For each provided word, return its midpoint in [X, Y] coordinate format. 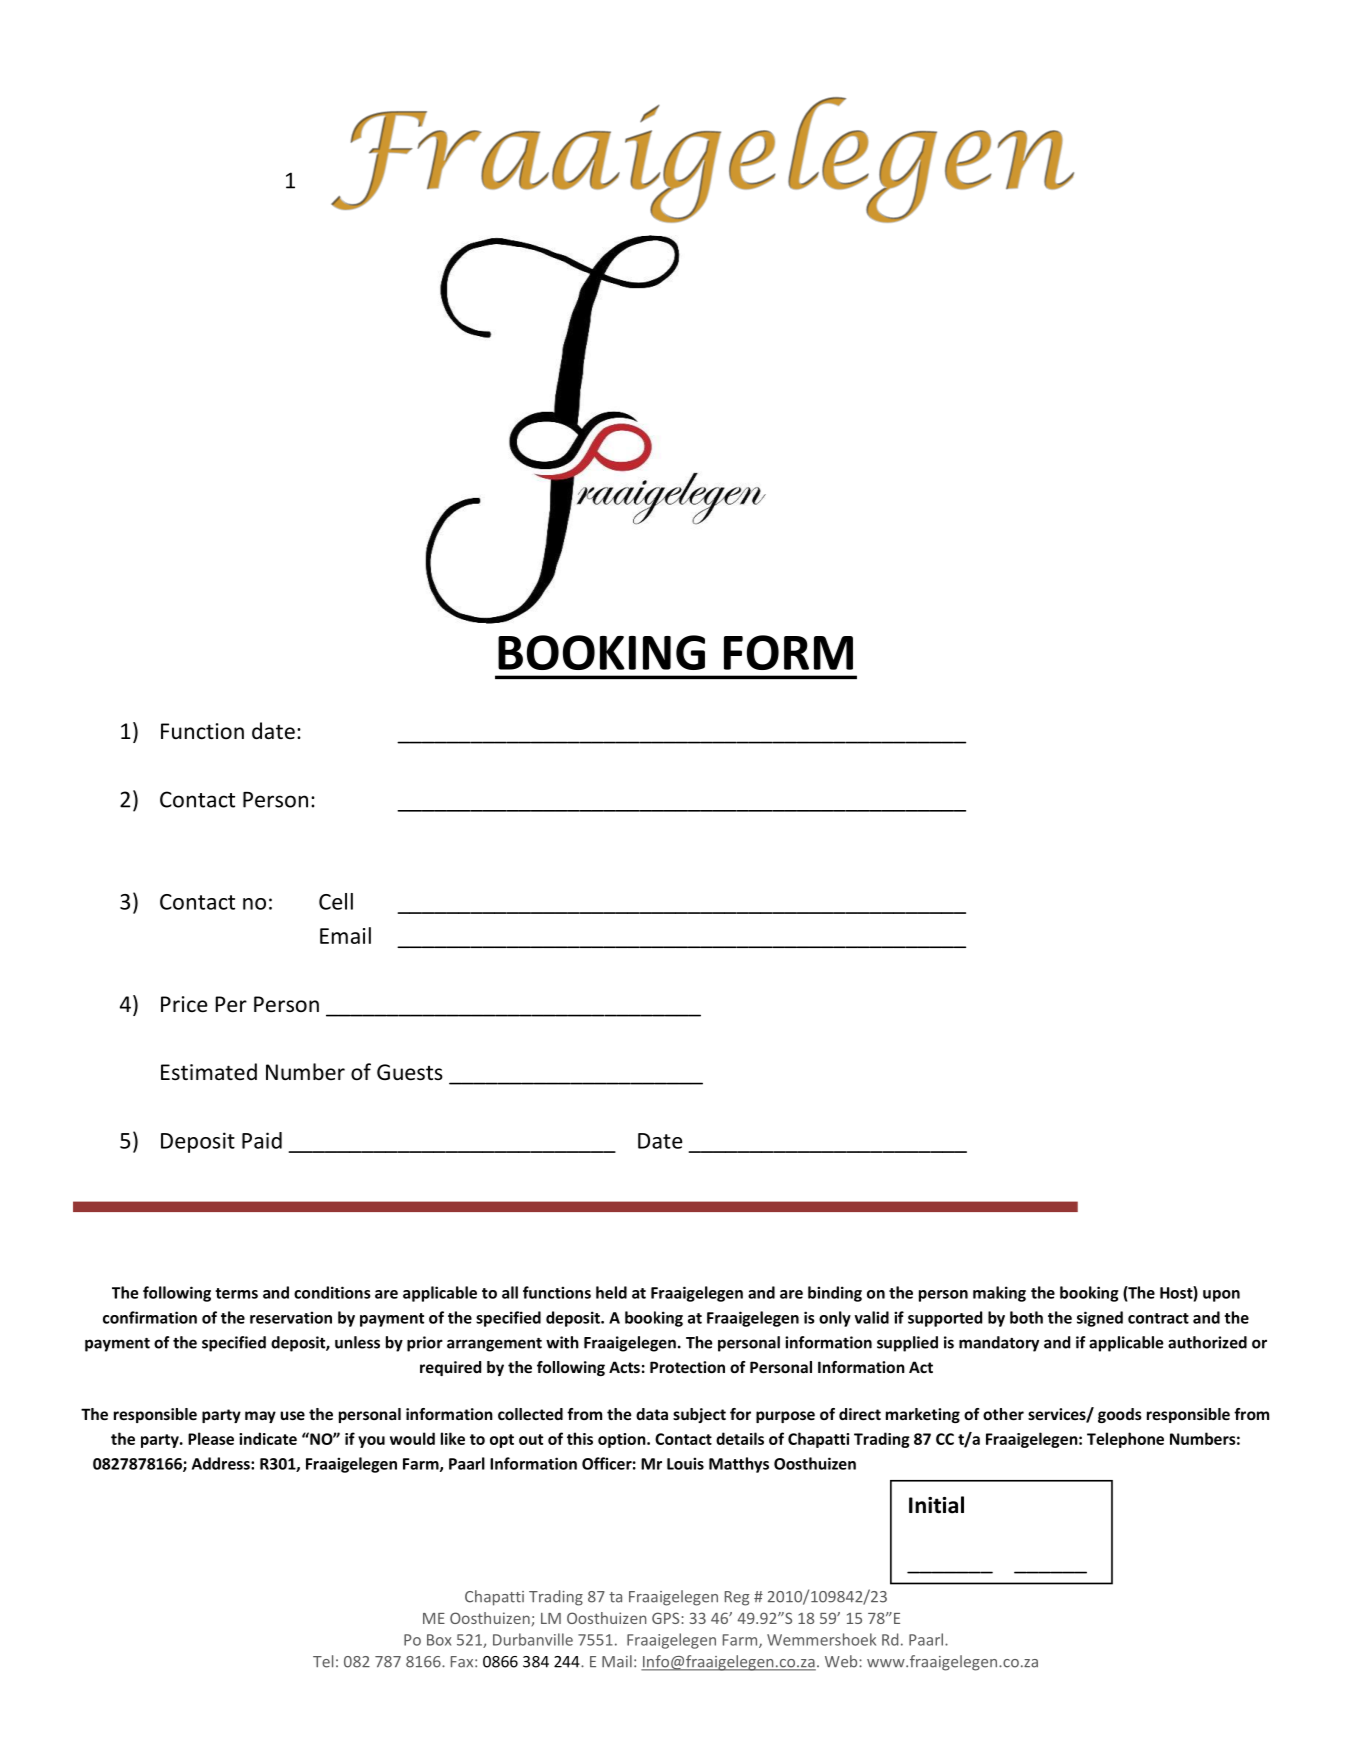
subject [699, 1415]
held [611, 1292]
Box [439, 1640]
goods [1120, 1415]
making [999, 1294]
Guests [410, 1072]
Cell [336, 901]
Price [184, 1004]
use [292, 1415]
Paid [262, 1140]
